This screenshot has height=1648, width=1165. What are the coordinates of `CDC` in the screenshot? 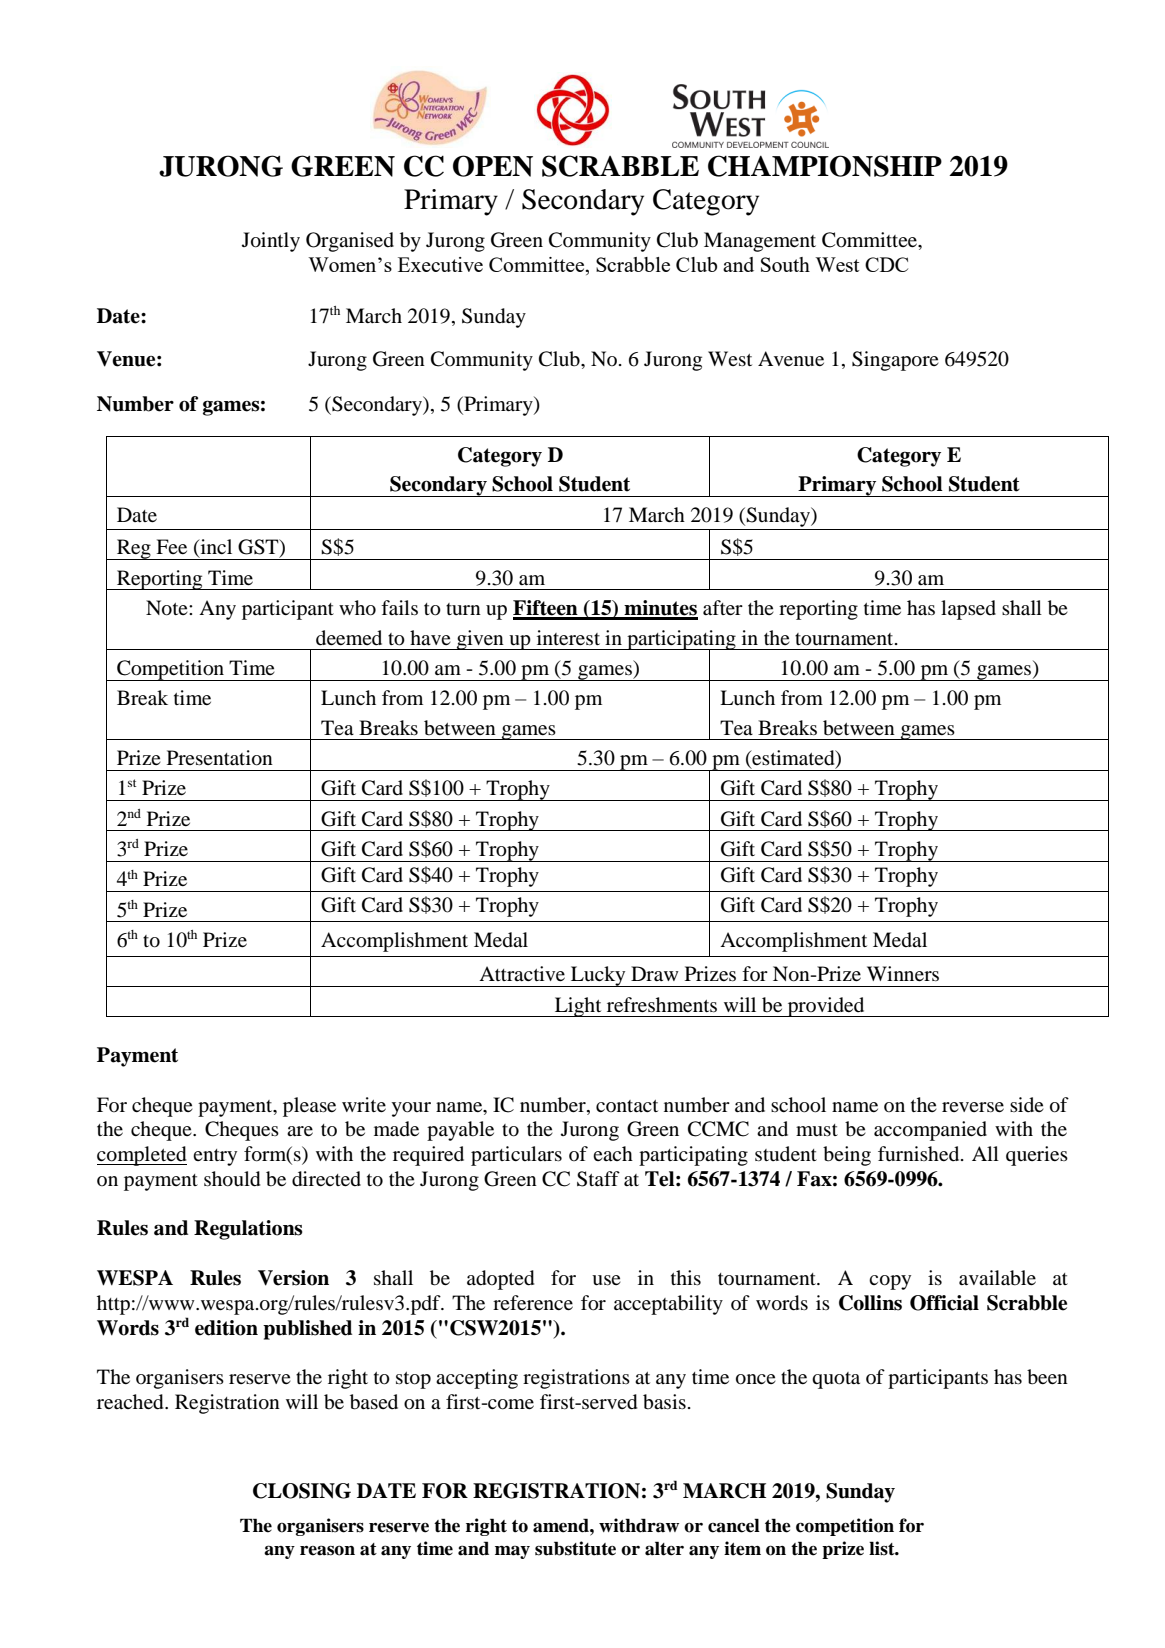 It's located at (886, 264).
